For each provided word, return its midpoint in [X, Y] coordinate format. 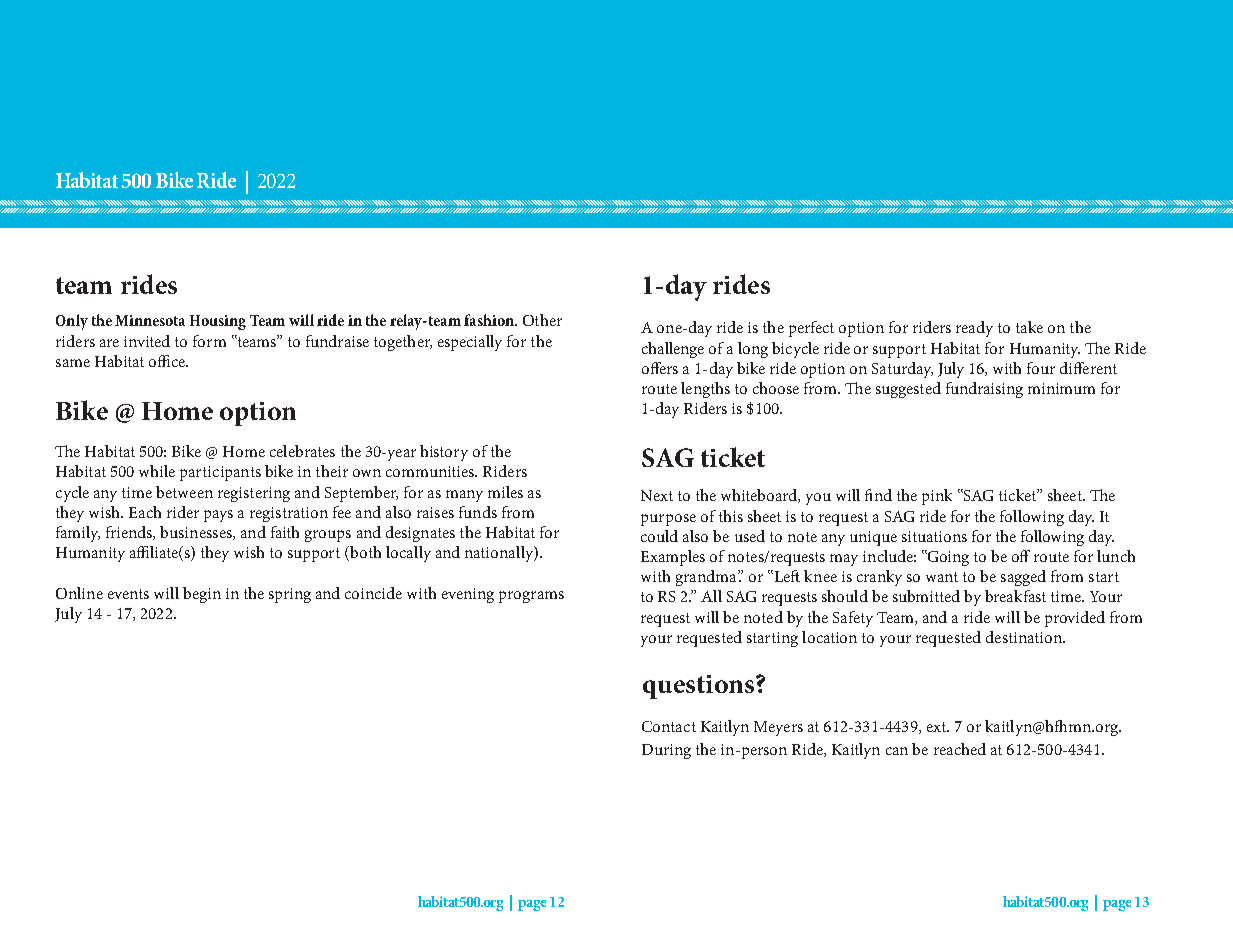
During [666, 751]
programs [531, 597]
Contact [669, 726]
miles [505, 492]
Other [542, 320]
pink [937, 497]
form [209, 341]
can [897, 751]
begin [202, 595]
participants [220, 473]
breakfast [1015, 596]
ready [974, 329]
